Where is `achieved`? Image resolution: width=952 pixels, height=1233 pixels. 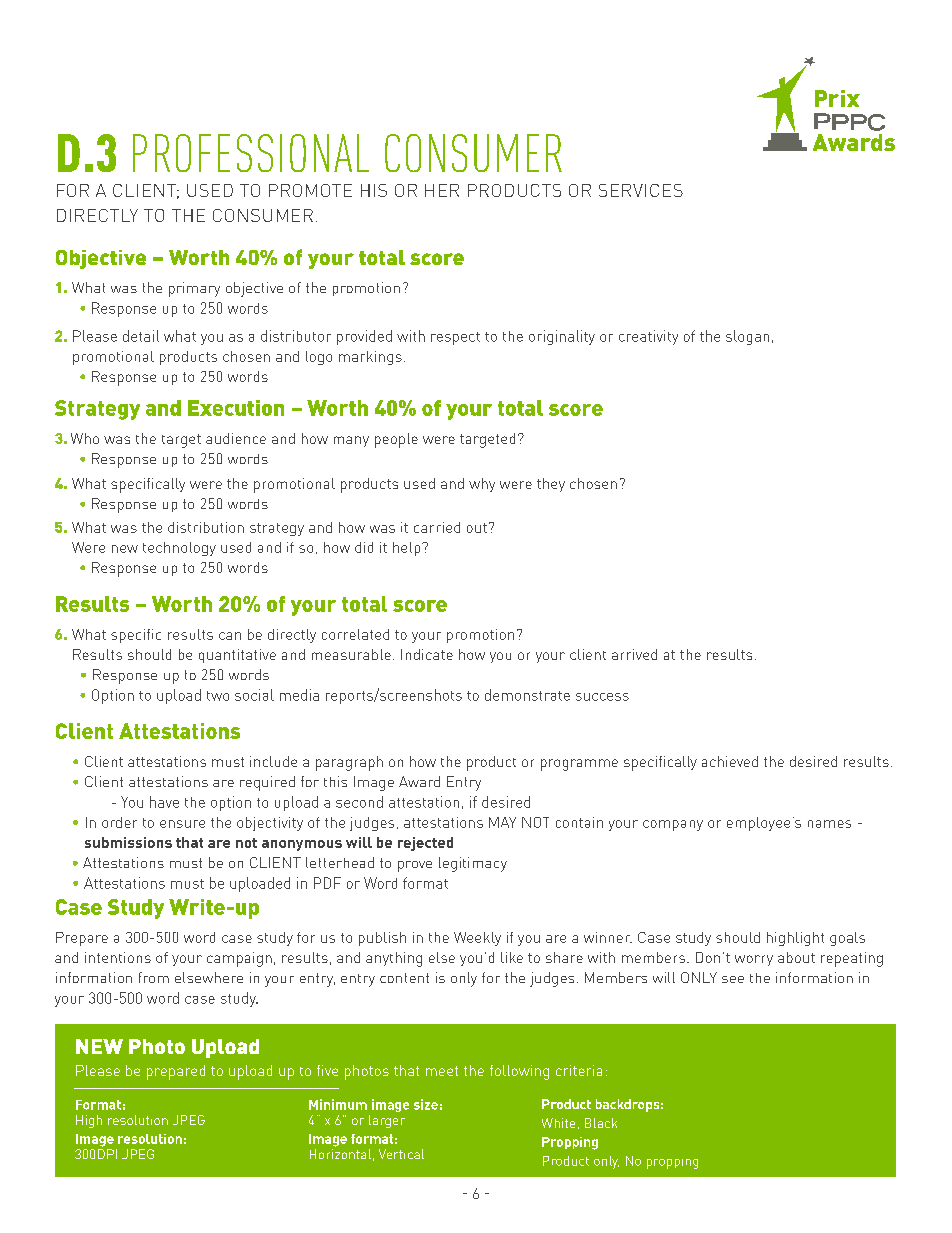 achieved is located at coordinates (730, 761).
